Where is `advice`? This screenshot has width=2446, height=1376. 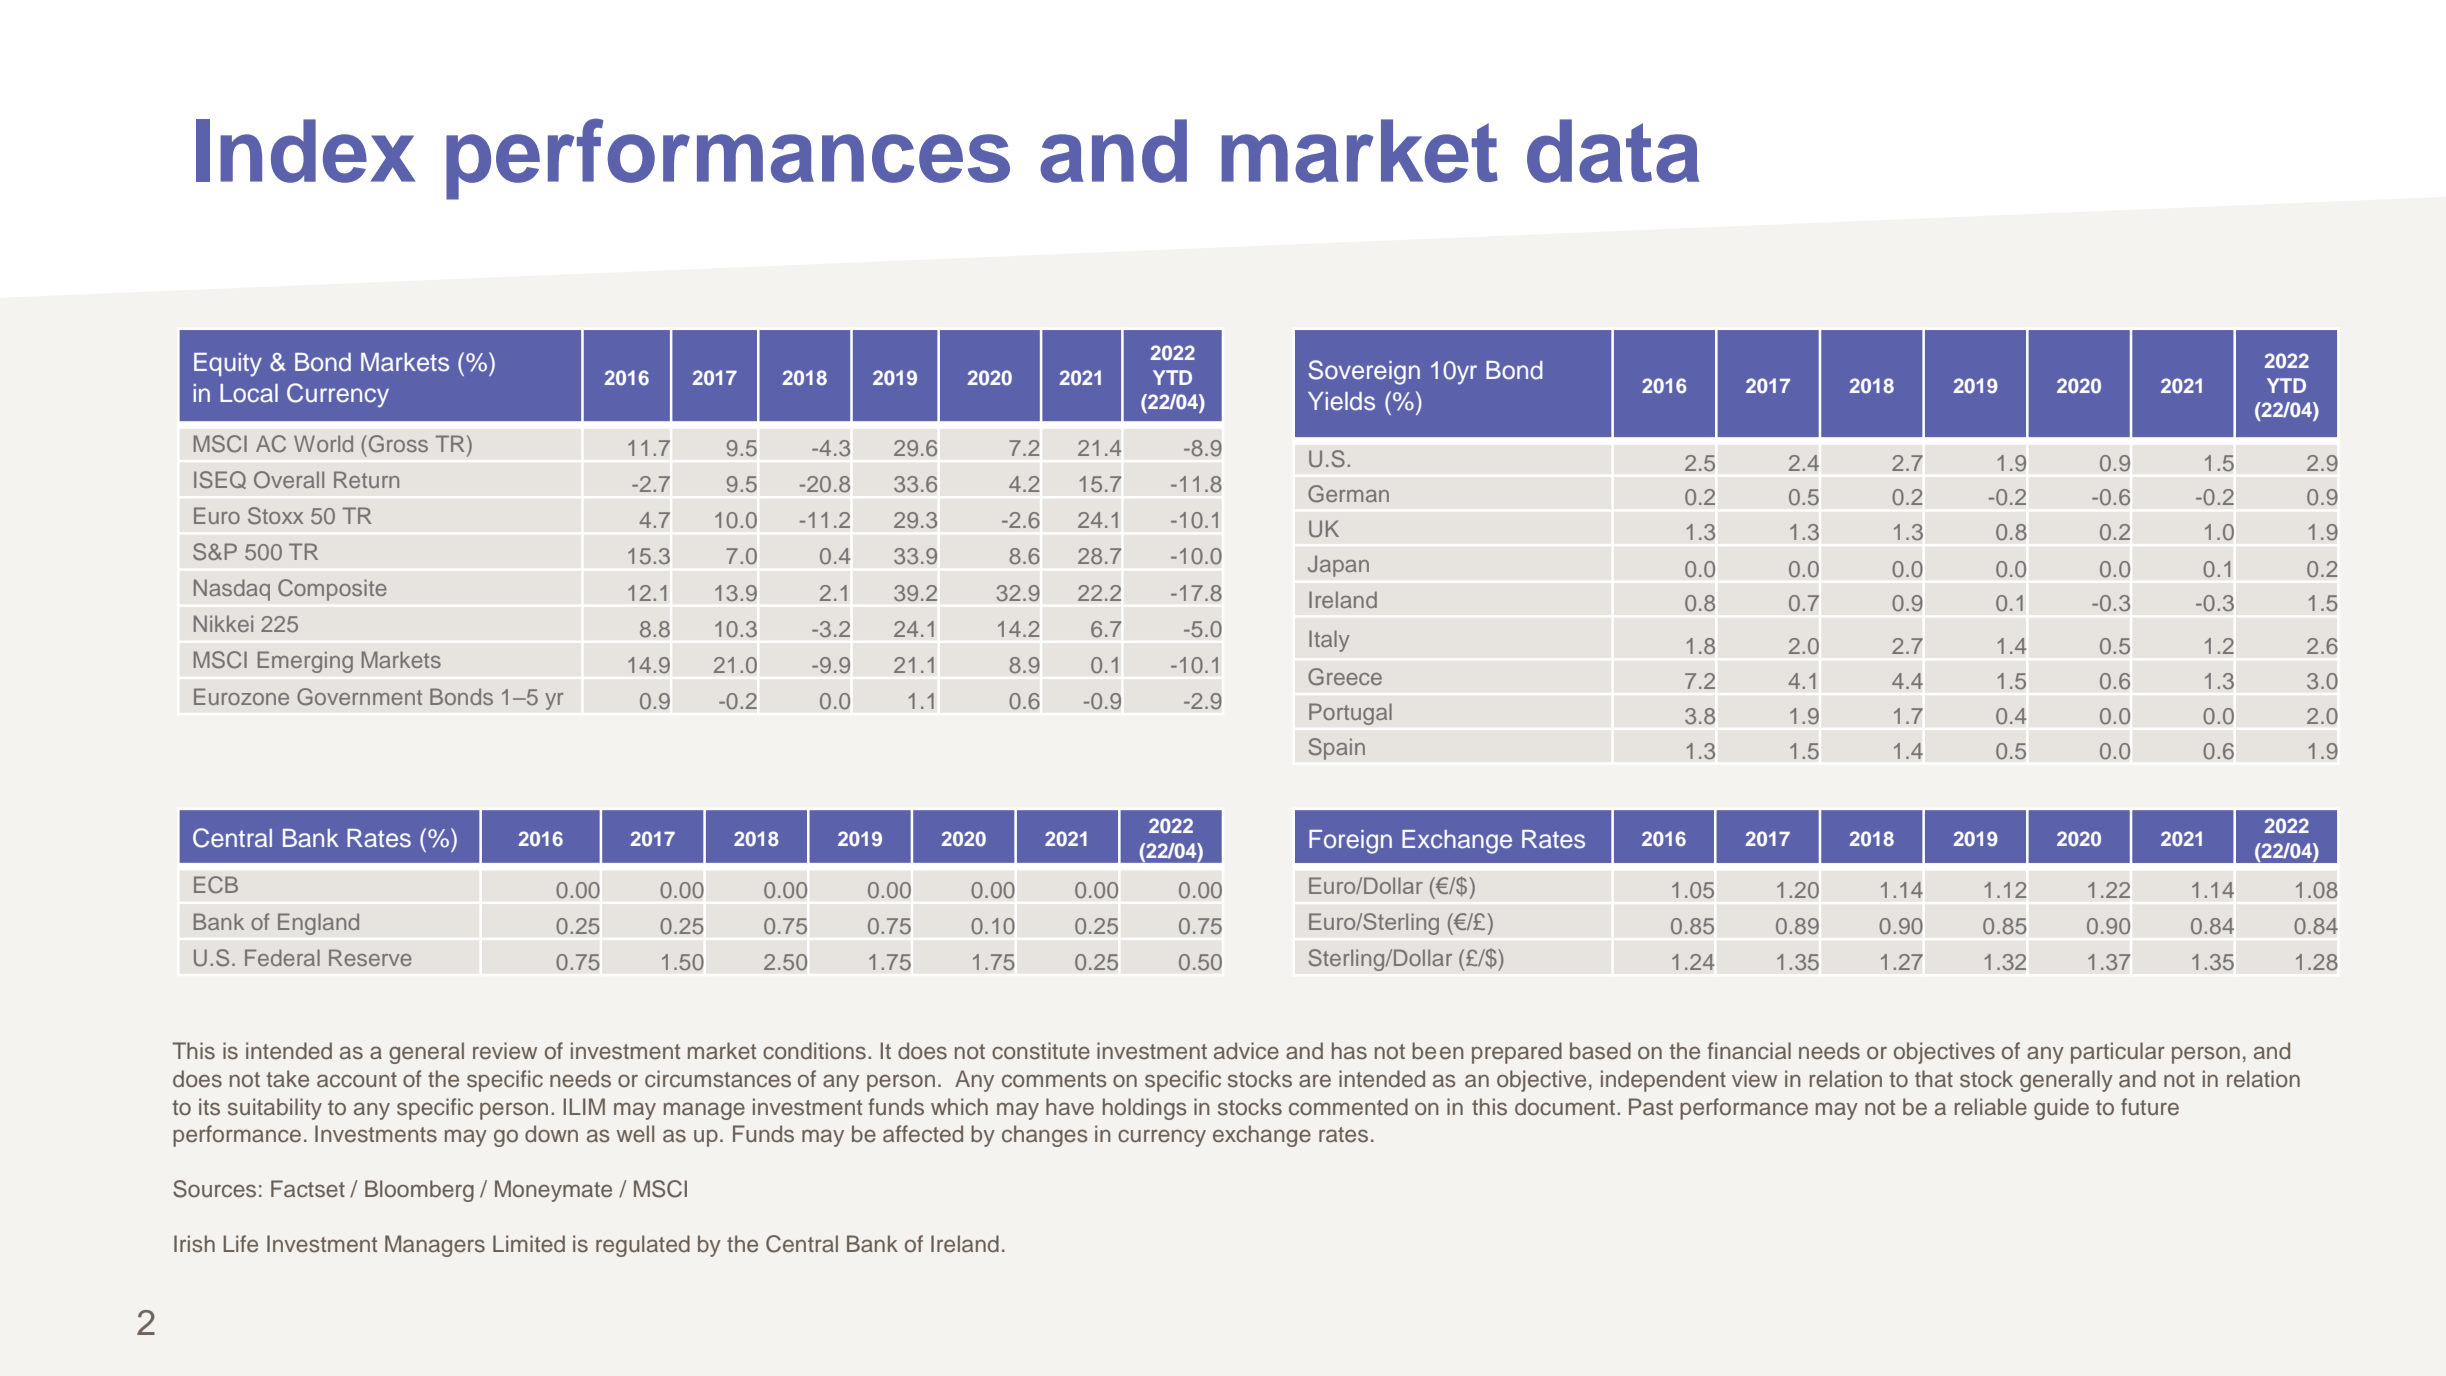
advice is located at coordinates (1246, 1051).
